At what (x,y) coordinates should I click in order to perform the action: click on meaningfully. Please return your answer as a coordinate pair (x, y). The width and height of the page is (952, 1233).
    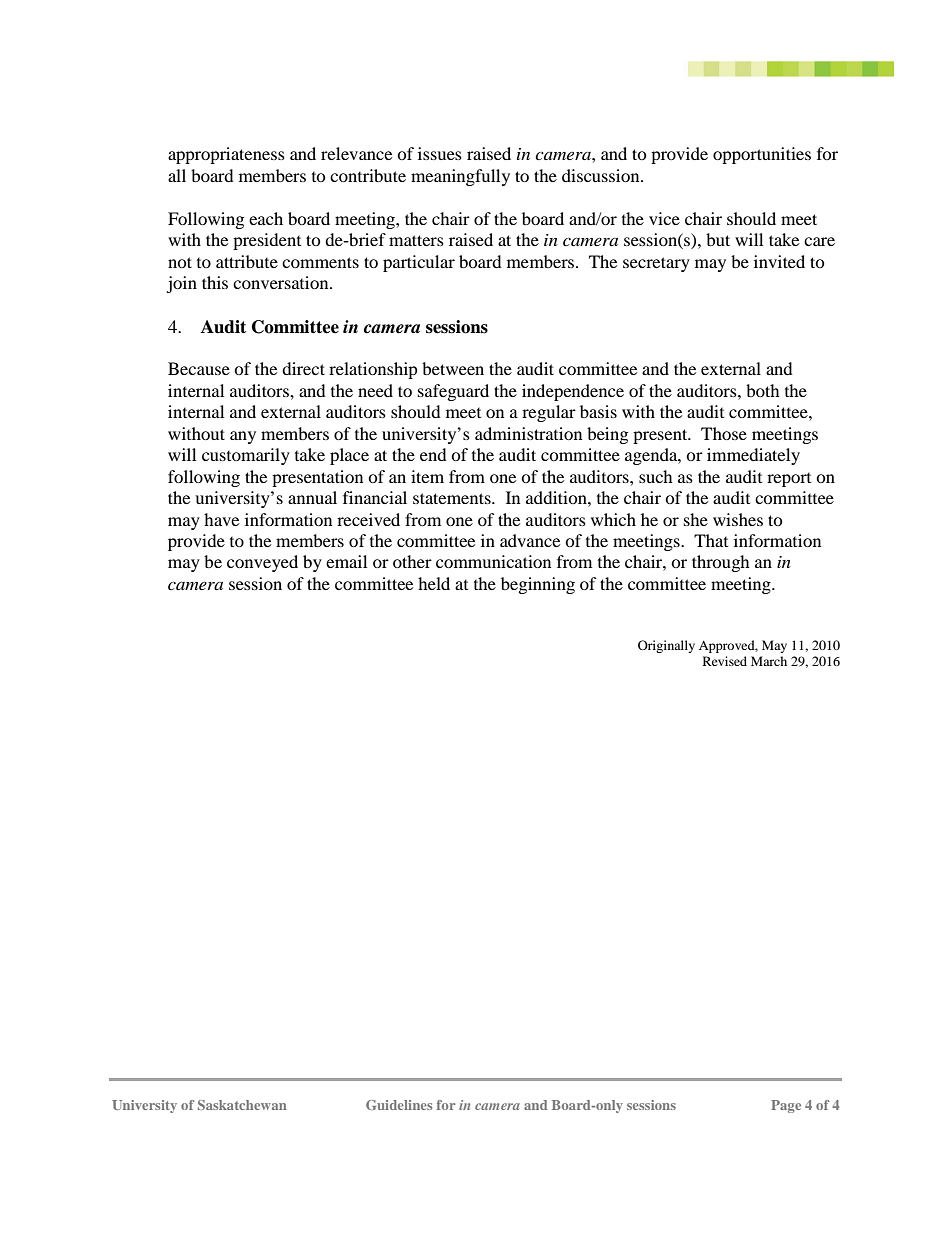
    Looking at the image, I should click on (460, 177).
